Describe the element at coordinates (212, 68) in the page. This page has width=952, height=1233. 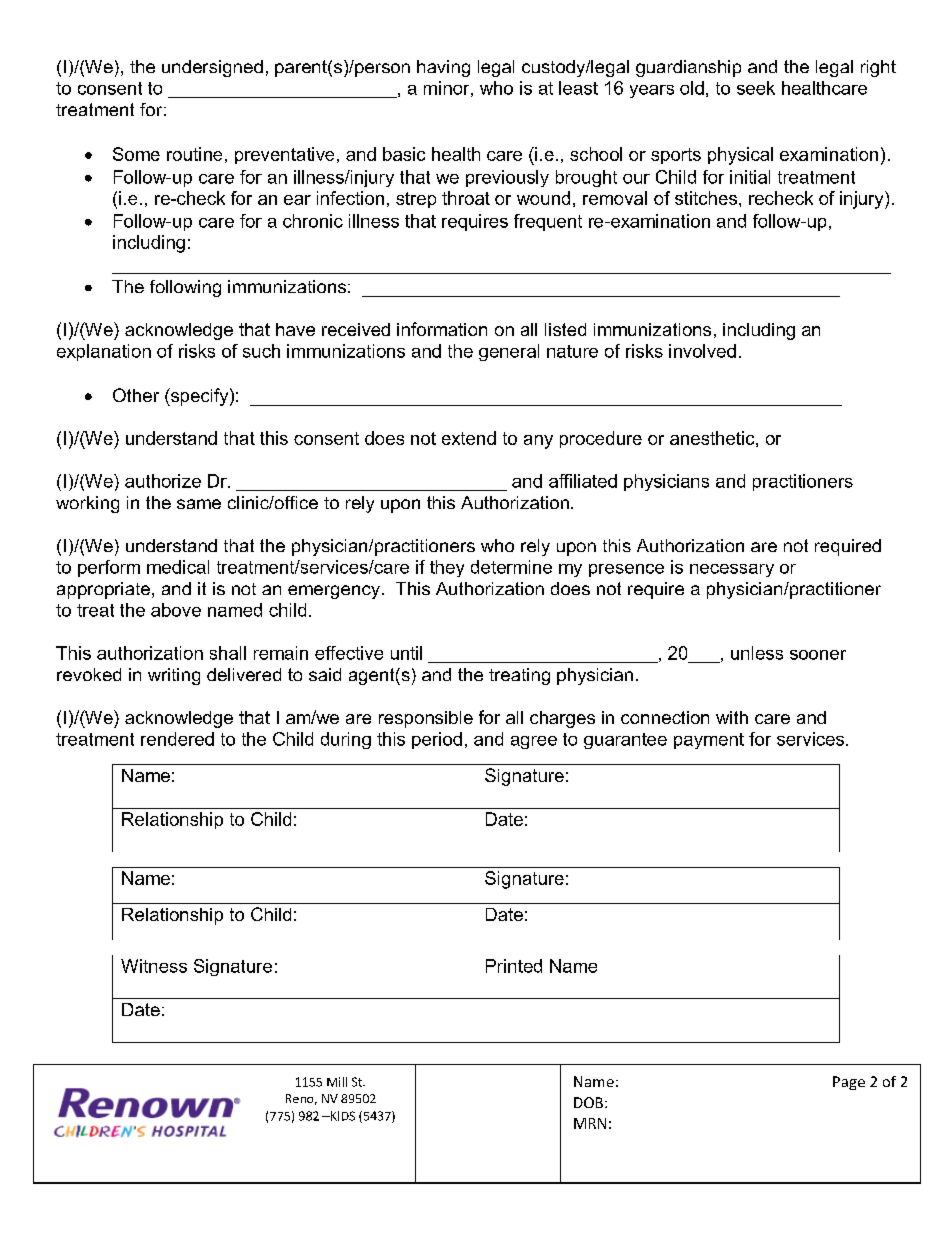
I see `undersigned` at that location.
